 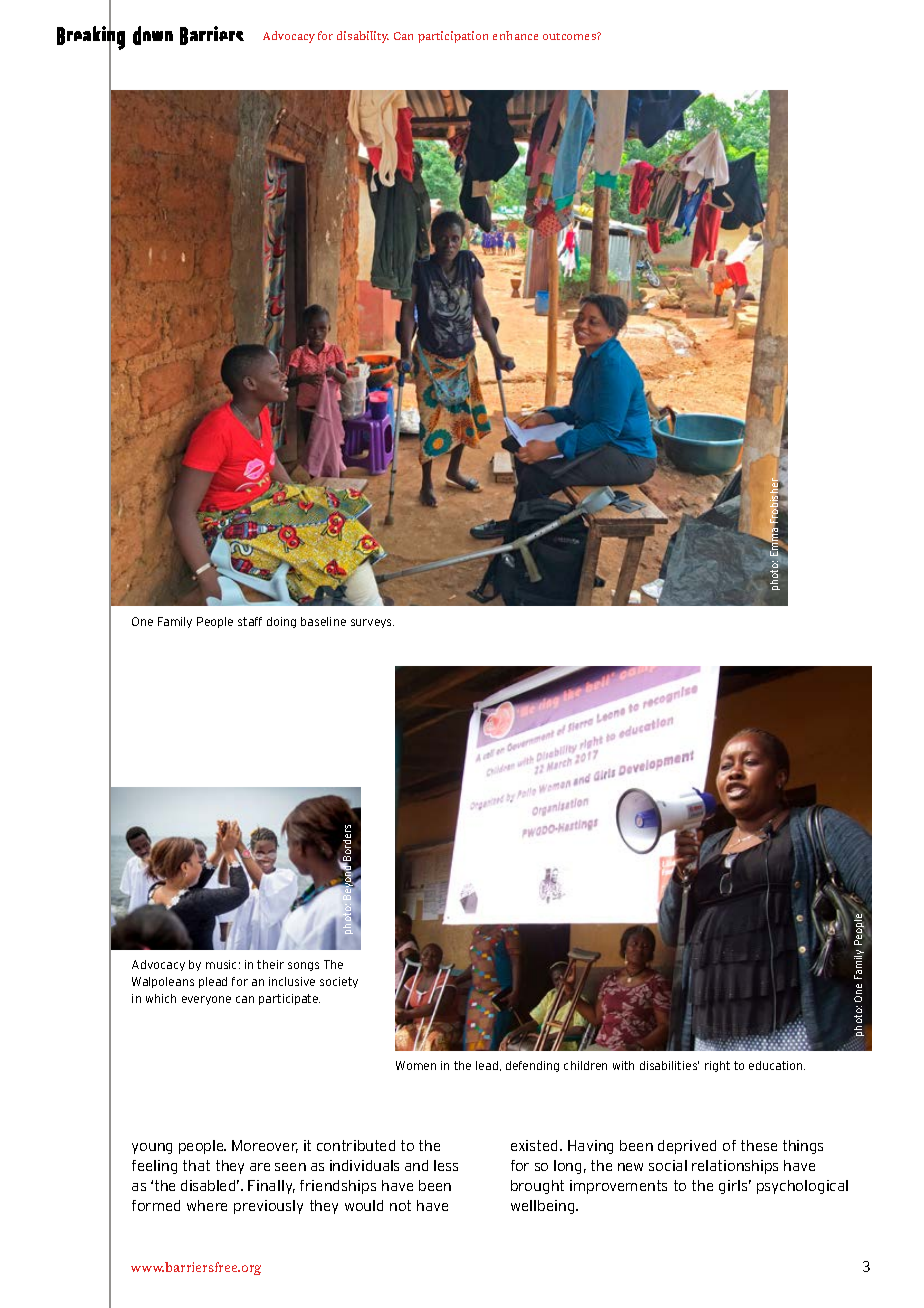 What do you see at coordinates (270, 964) in the page?
I see `their` at bounding box center [270, 964].
